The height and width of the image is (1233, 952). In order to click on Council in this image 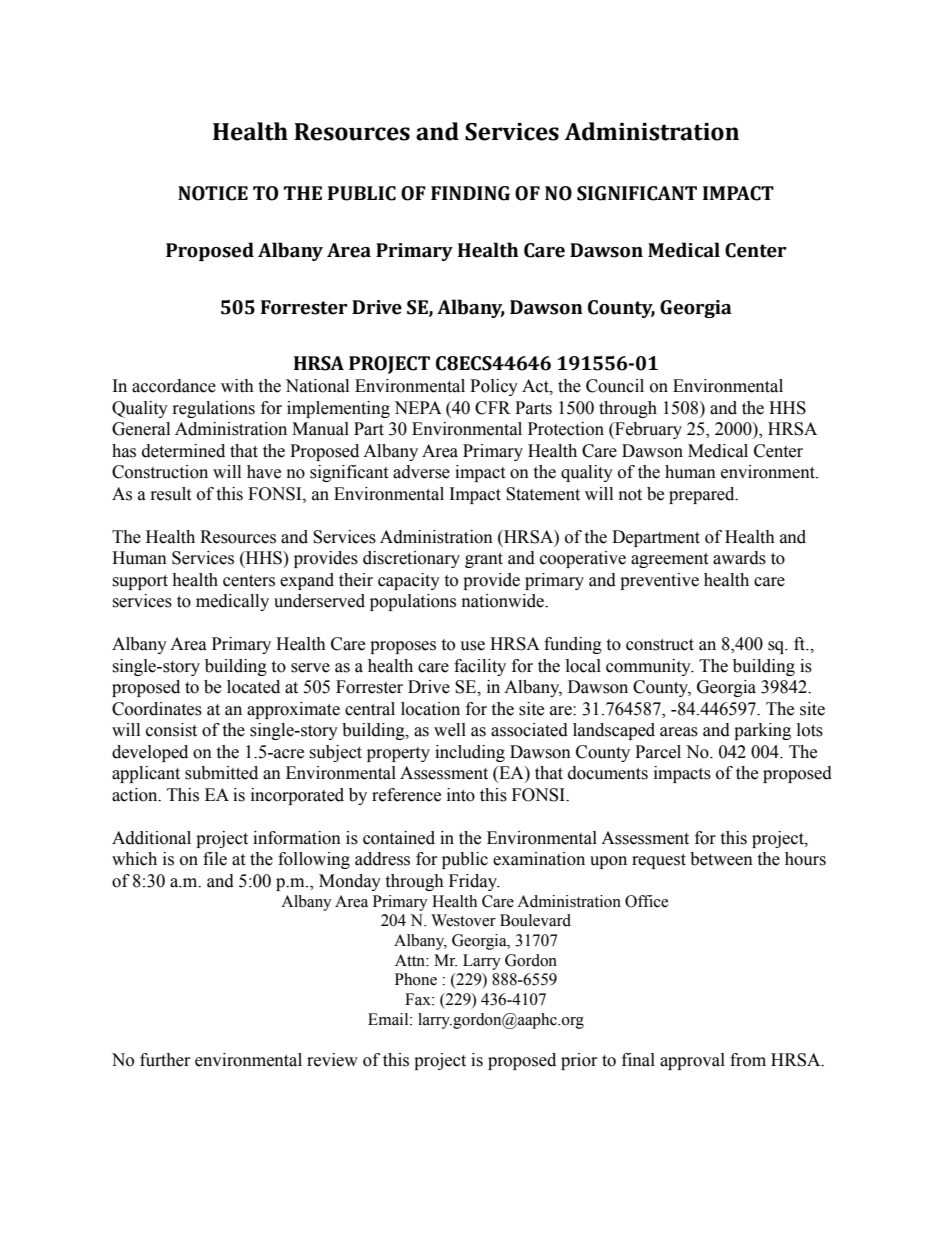, I will do `click(615, 386)`.
